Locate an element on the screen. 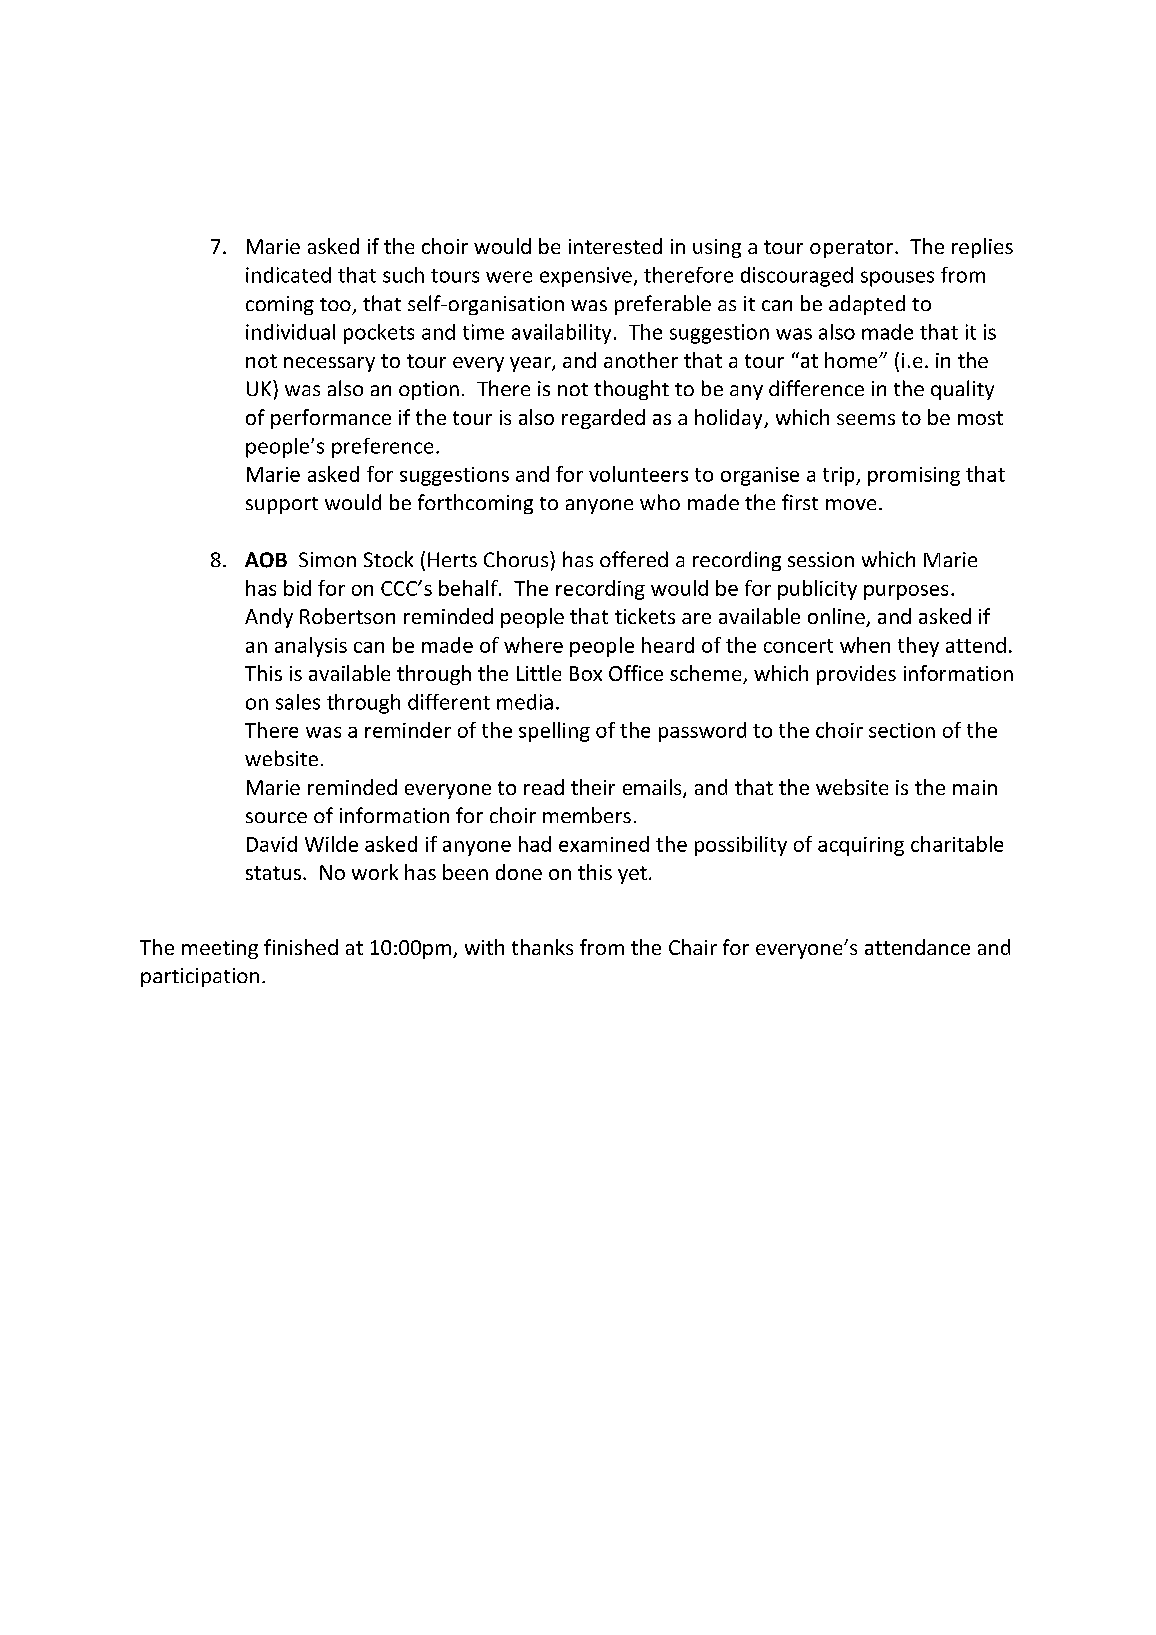  Chair is located at coordinates (693, 947).
